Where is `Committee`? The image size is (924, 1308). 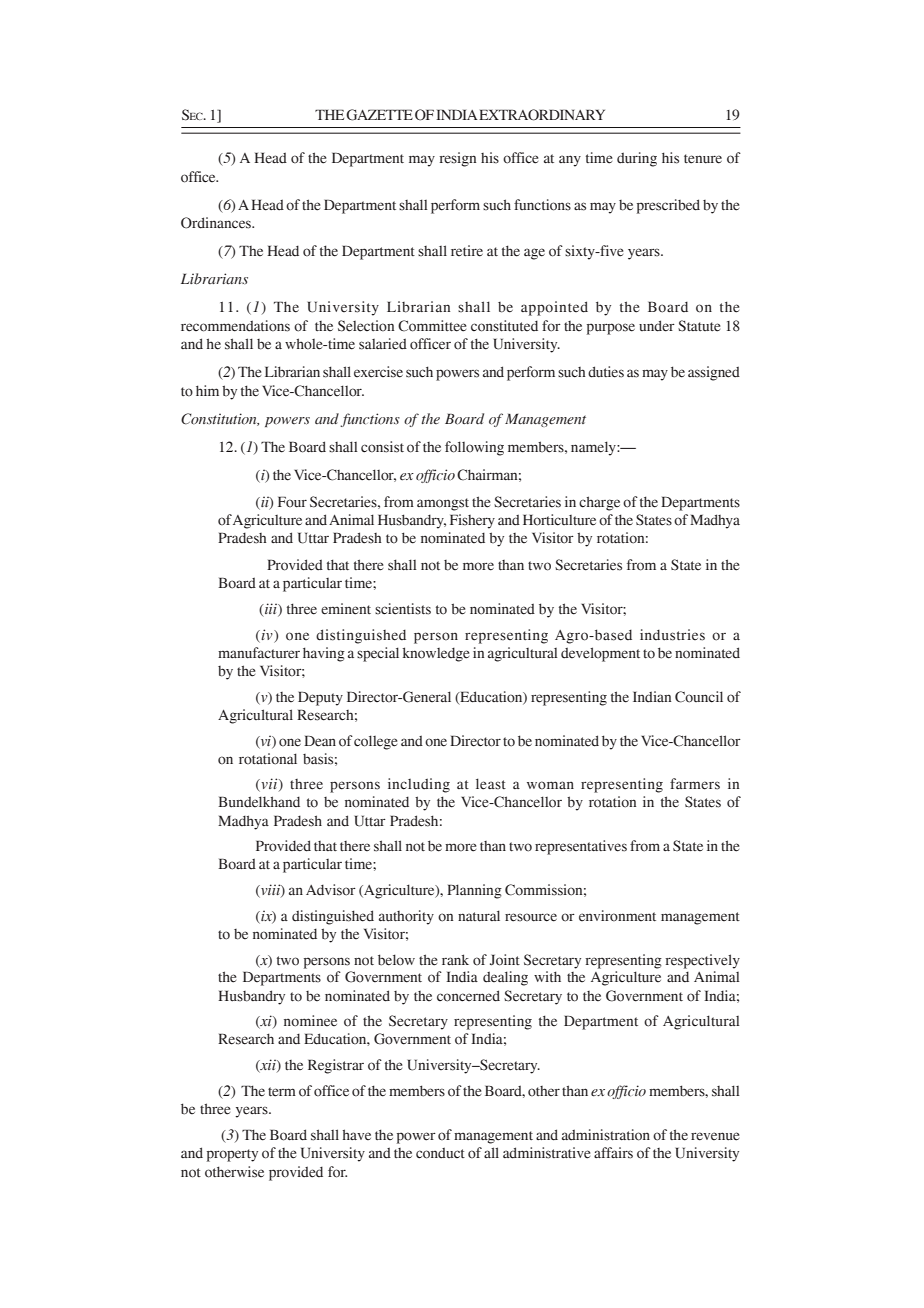
Committee is located at coordinates (432, 326).
